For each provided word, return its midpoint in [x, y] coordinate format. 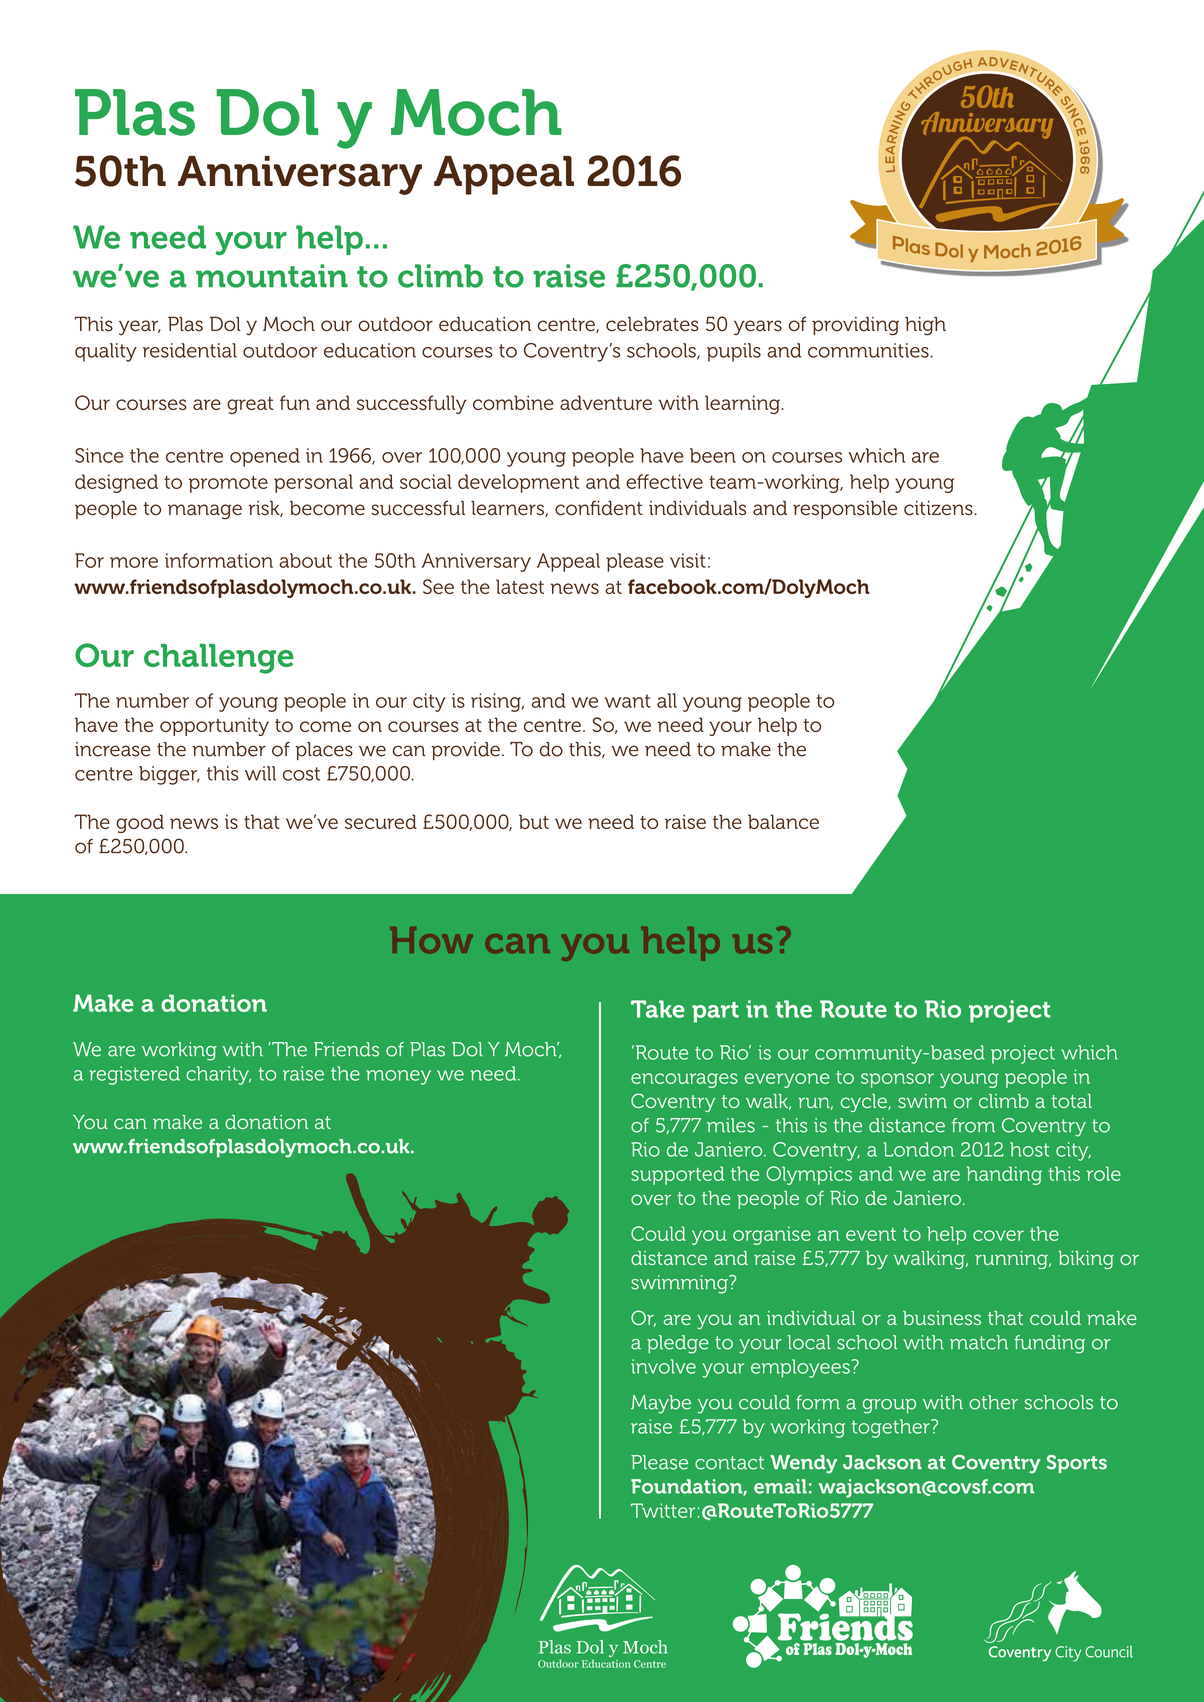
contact [729, 1463]
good [140, 823]
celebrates [652, 324]
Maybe [661, 1404]
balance [783, 821]
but [534, 821]
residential [190, 350]
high [925, 326]
